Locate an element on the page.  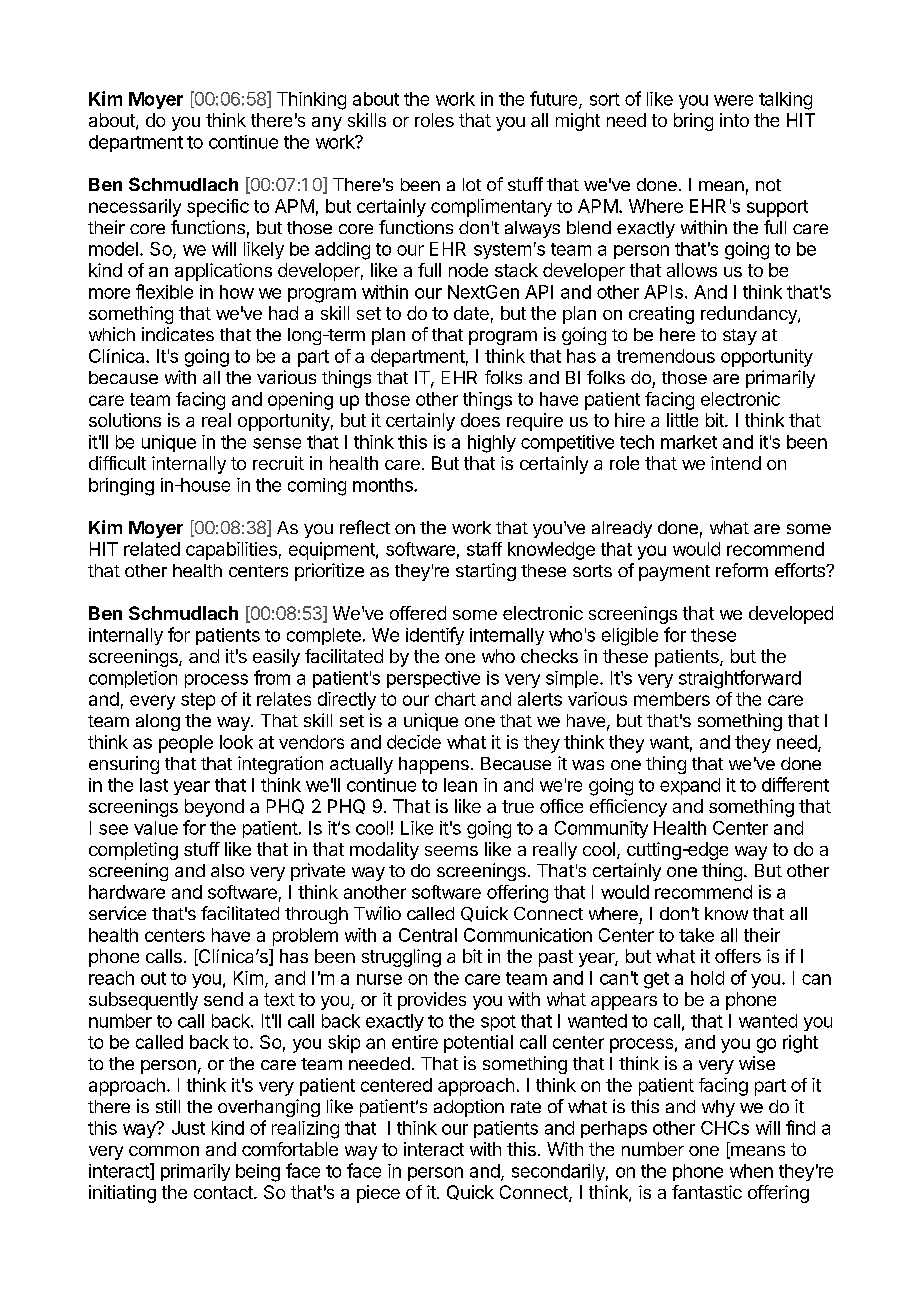
lot is located at coordinates (472, 184).
